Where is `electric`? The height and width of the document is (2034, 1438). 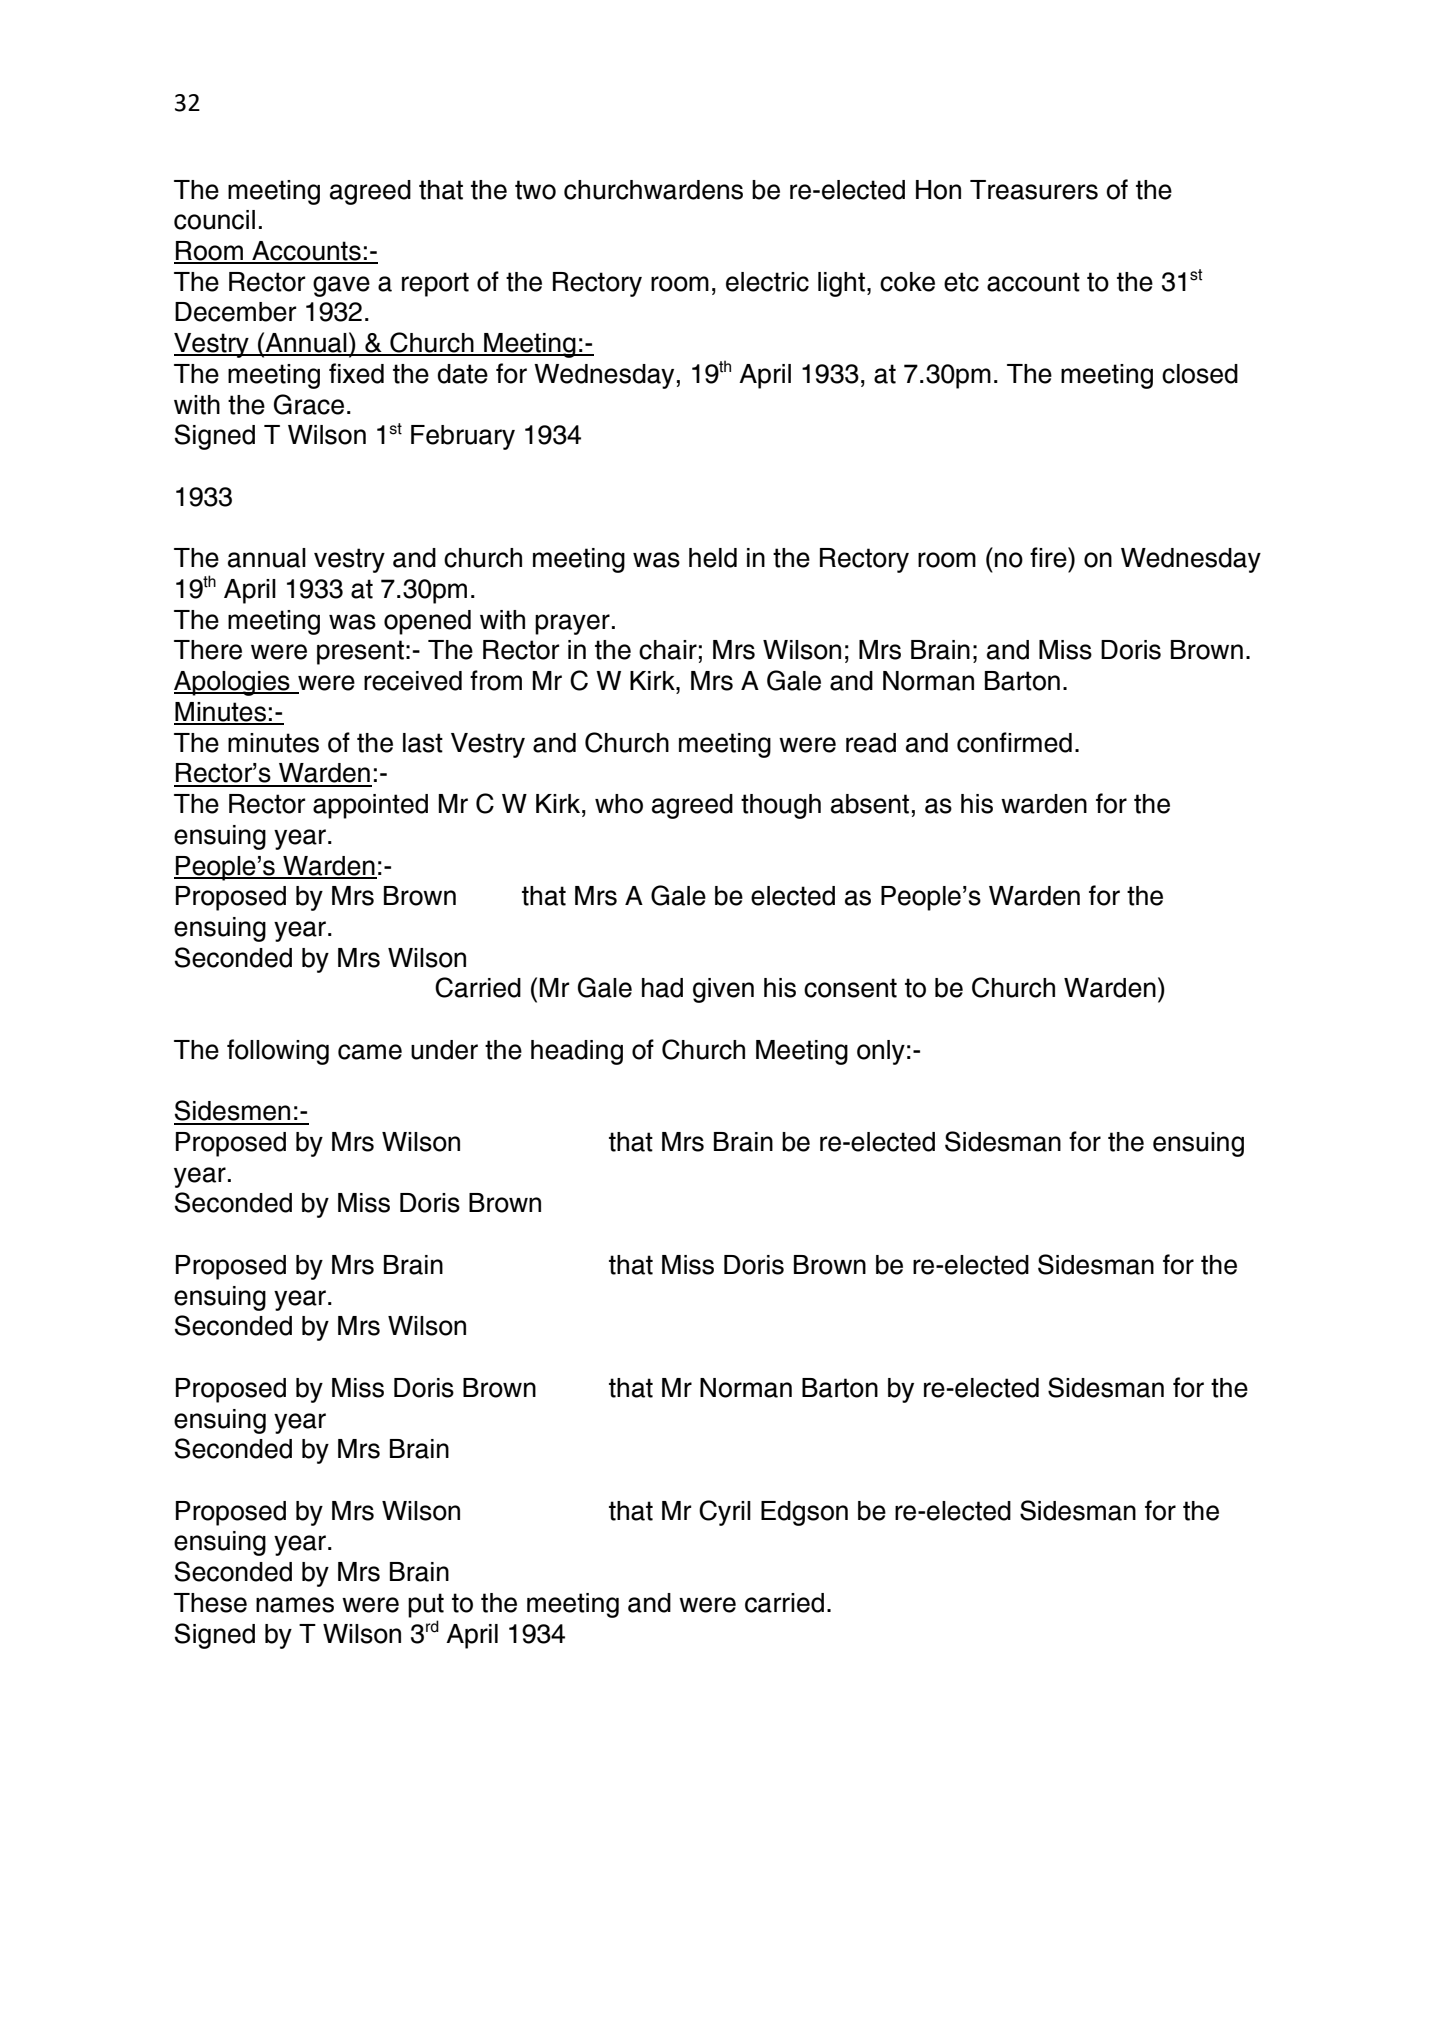
electric is located at coordinates (767, 282).
